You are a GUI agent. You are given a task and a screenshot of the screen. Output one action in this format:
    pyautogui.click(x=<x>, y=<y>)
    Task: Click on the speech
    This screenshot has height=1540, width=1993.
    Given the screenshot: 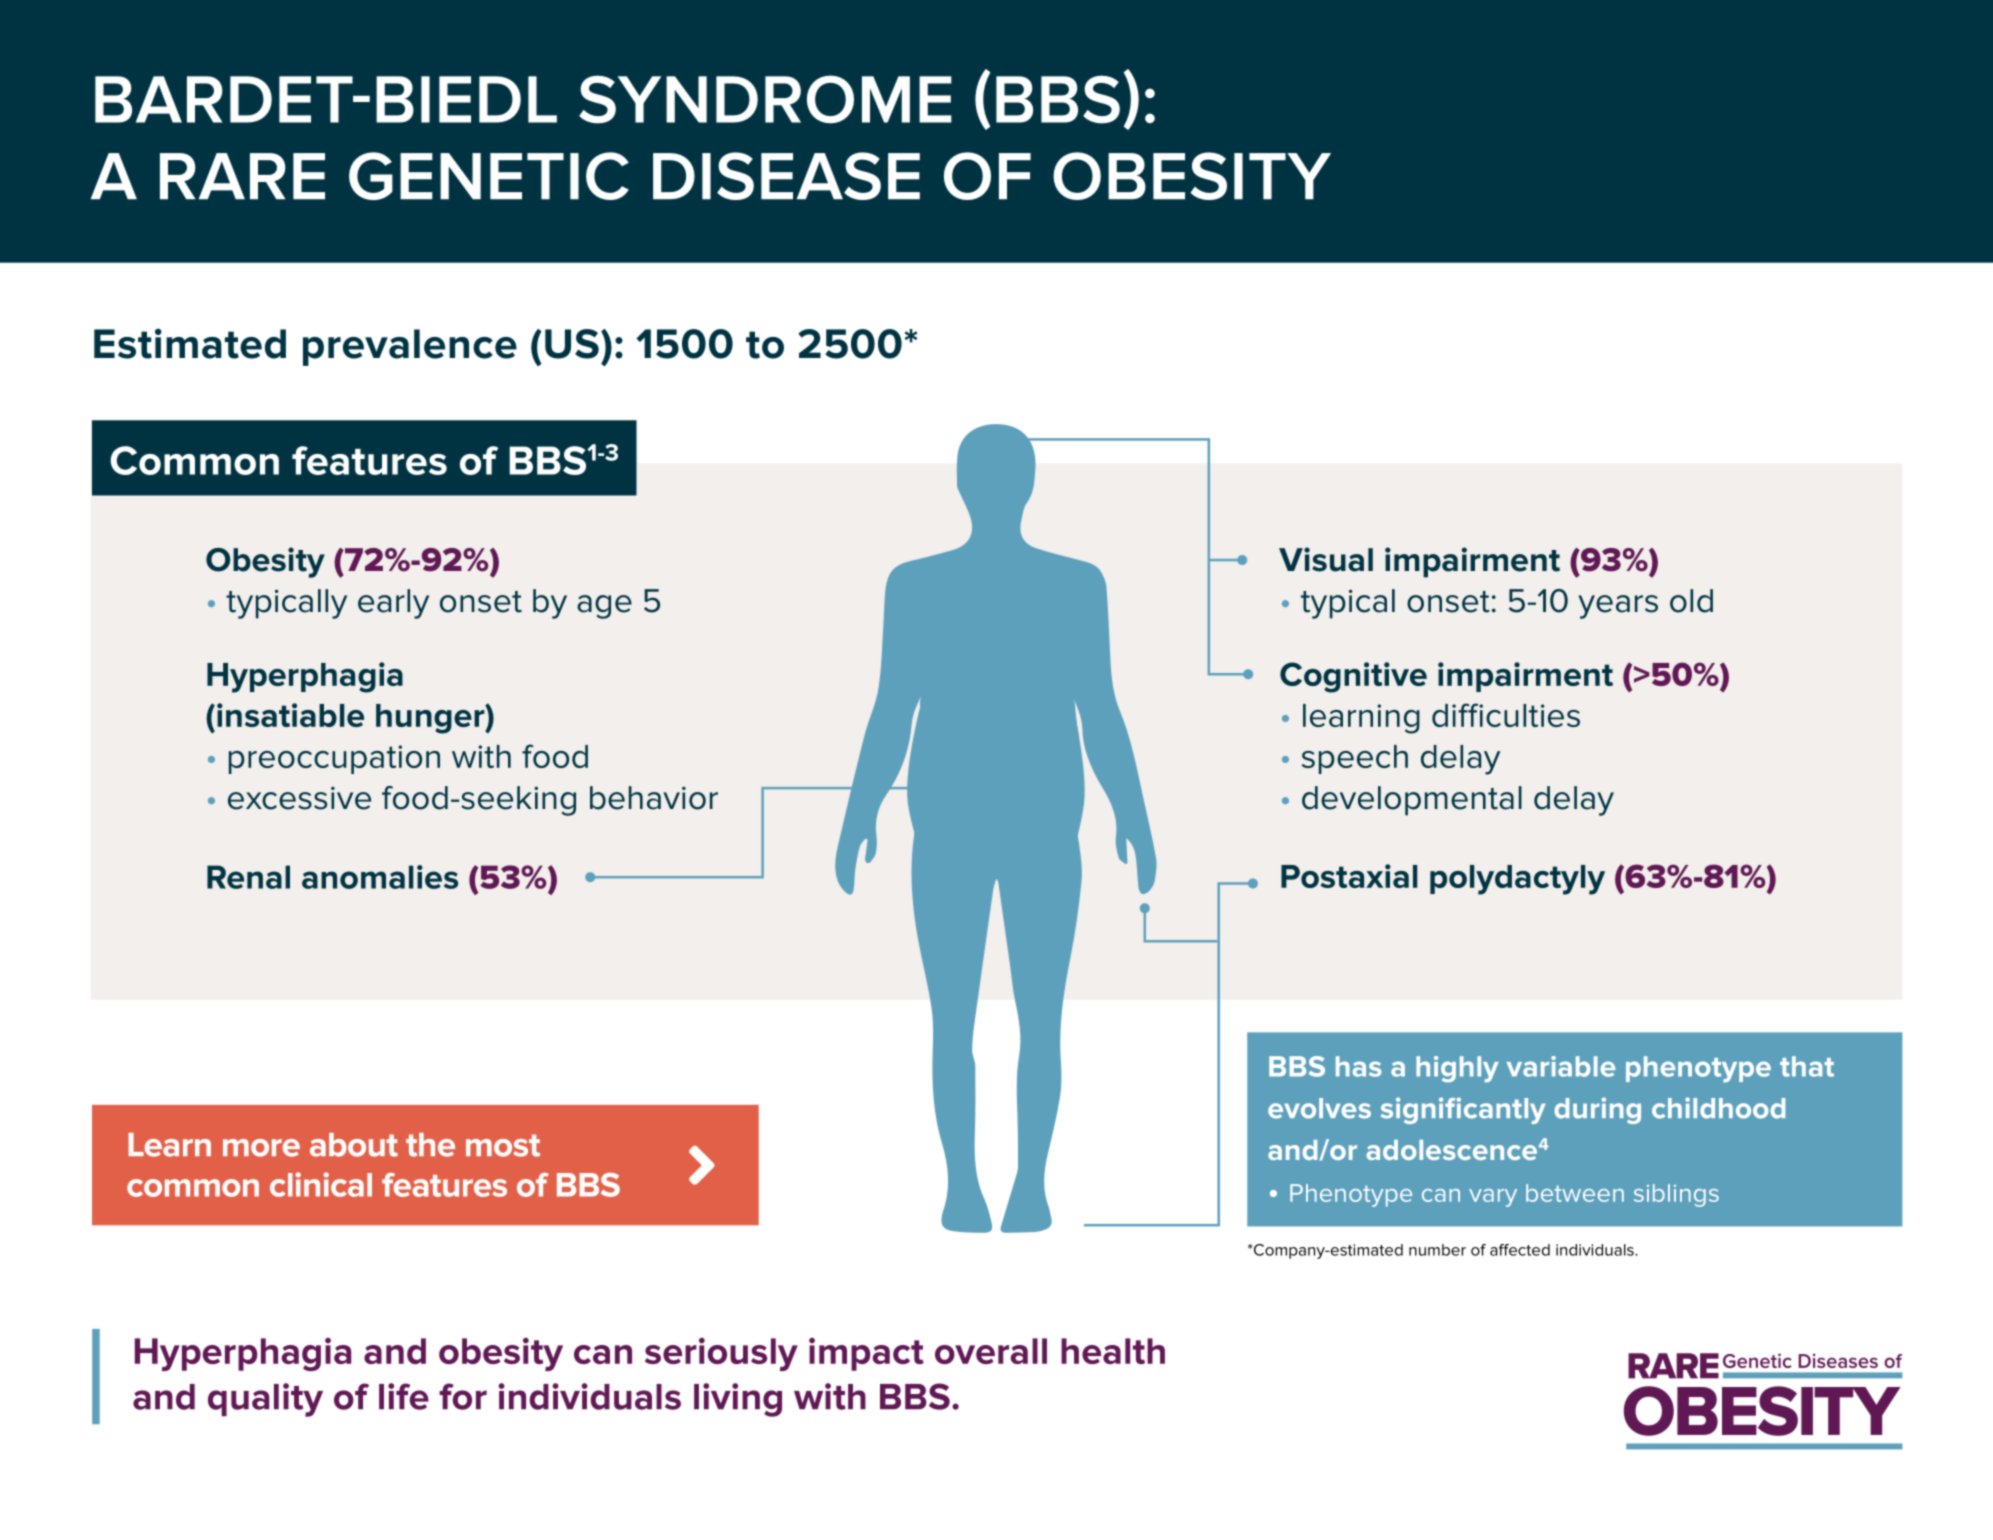 What is the action you would take?
    pyautogui.click(x=1355, y=759)
